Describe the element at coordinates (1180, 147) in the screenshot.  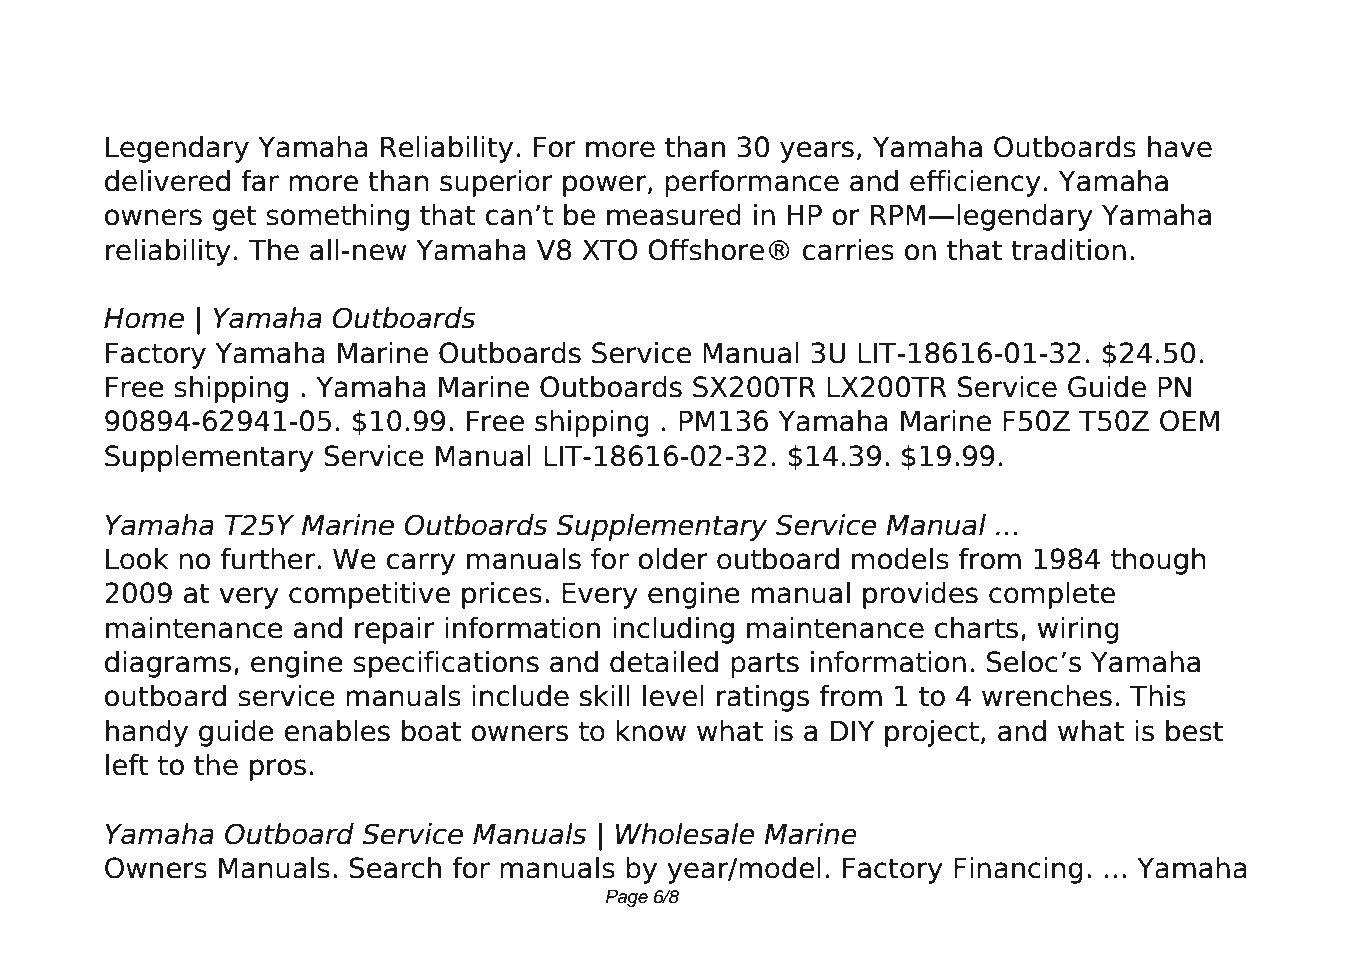
I see `have` at that location.
